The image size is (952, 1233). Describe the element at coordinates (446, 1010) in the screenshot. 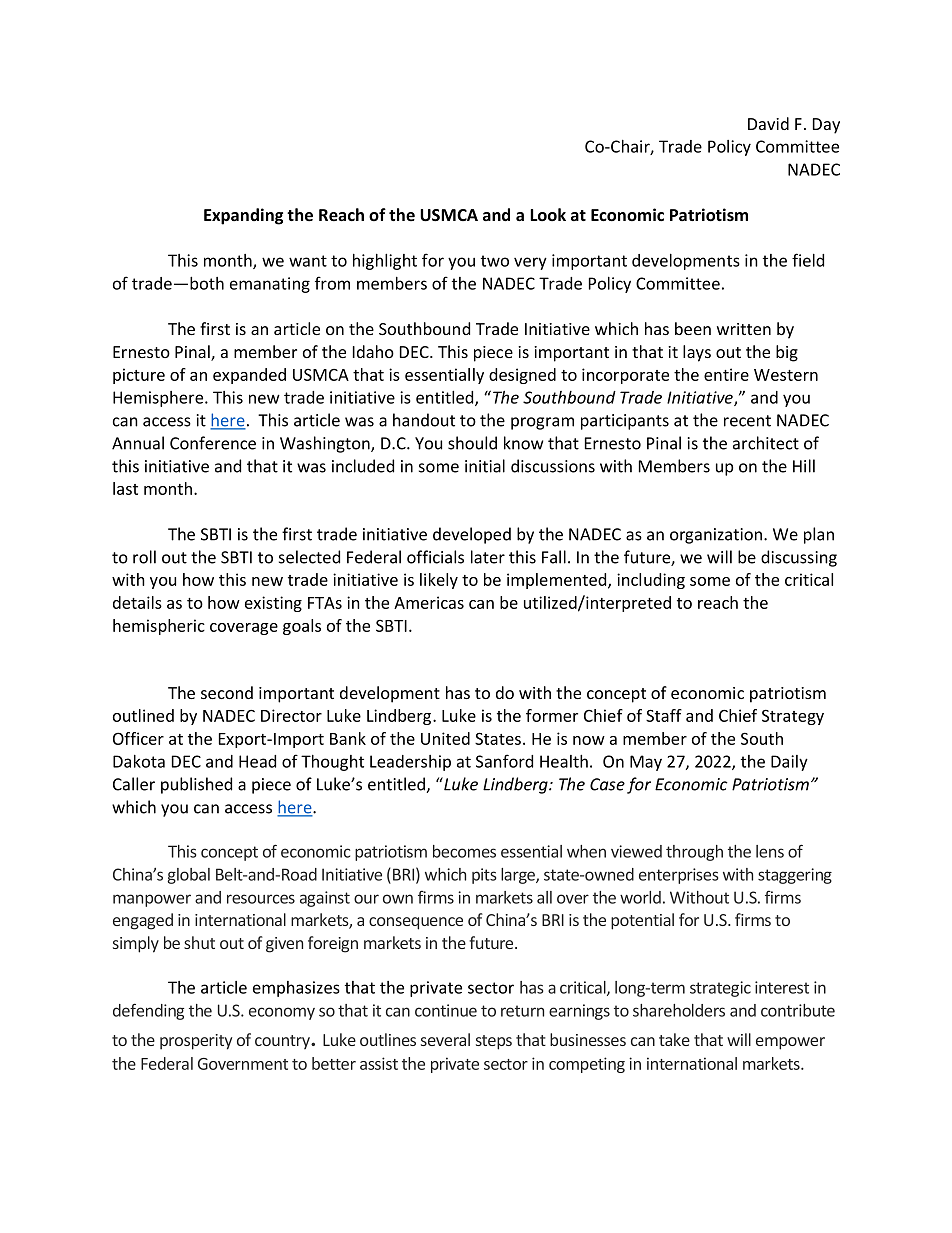

I see `continue` at that location.
